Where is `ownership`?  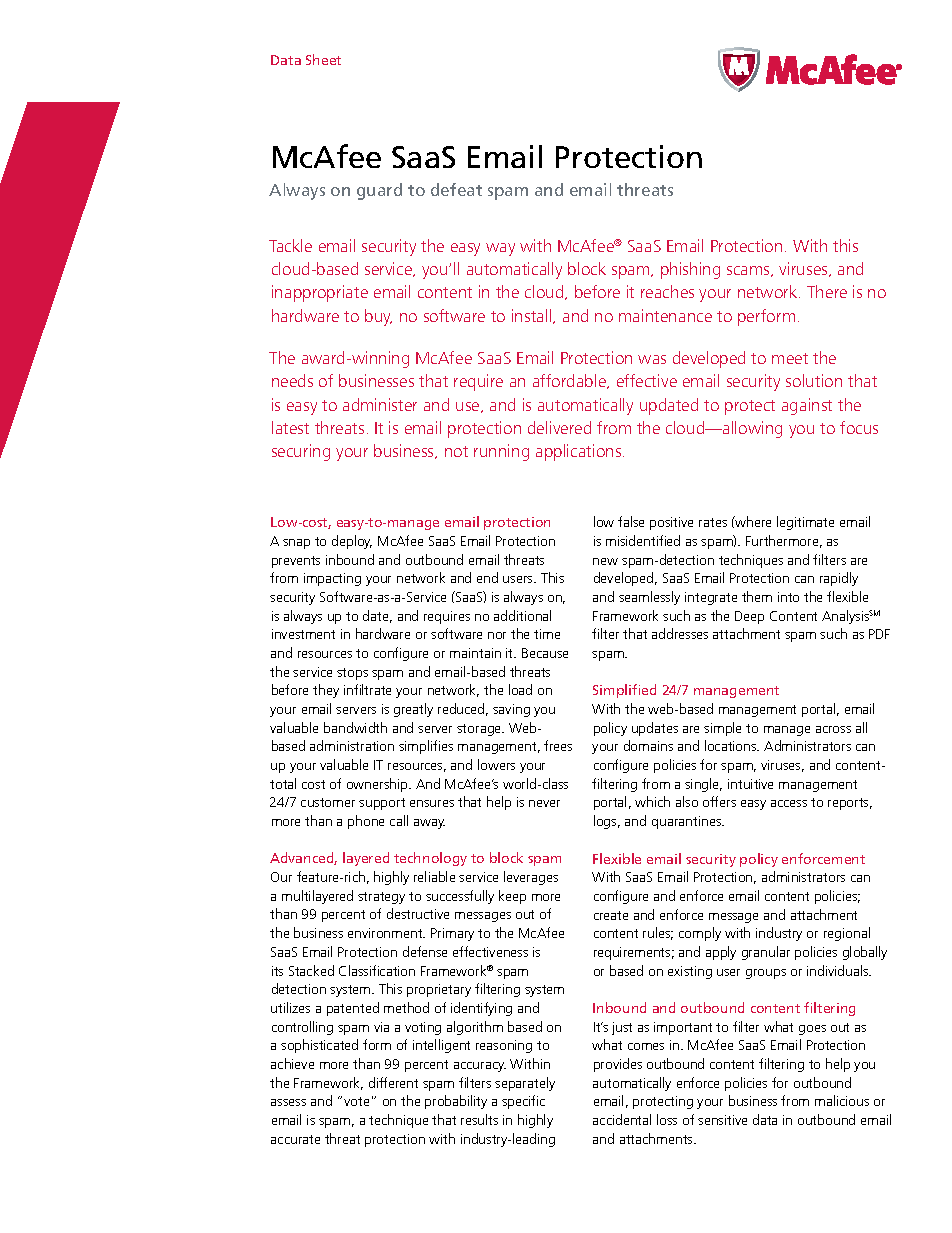 ownership is located at coordinates (378, 785).
